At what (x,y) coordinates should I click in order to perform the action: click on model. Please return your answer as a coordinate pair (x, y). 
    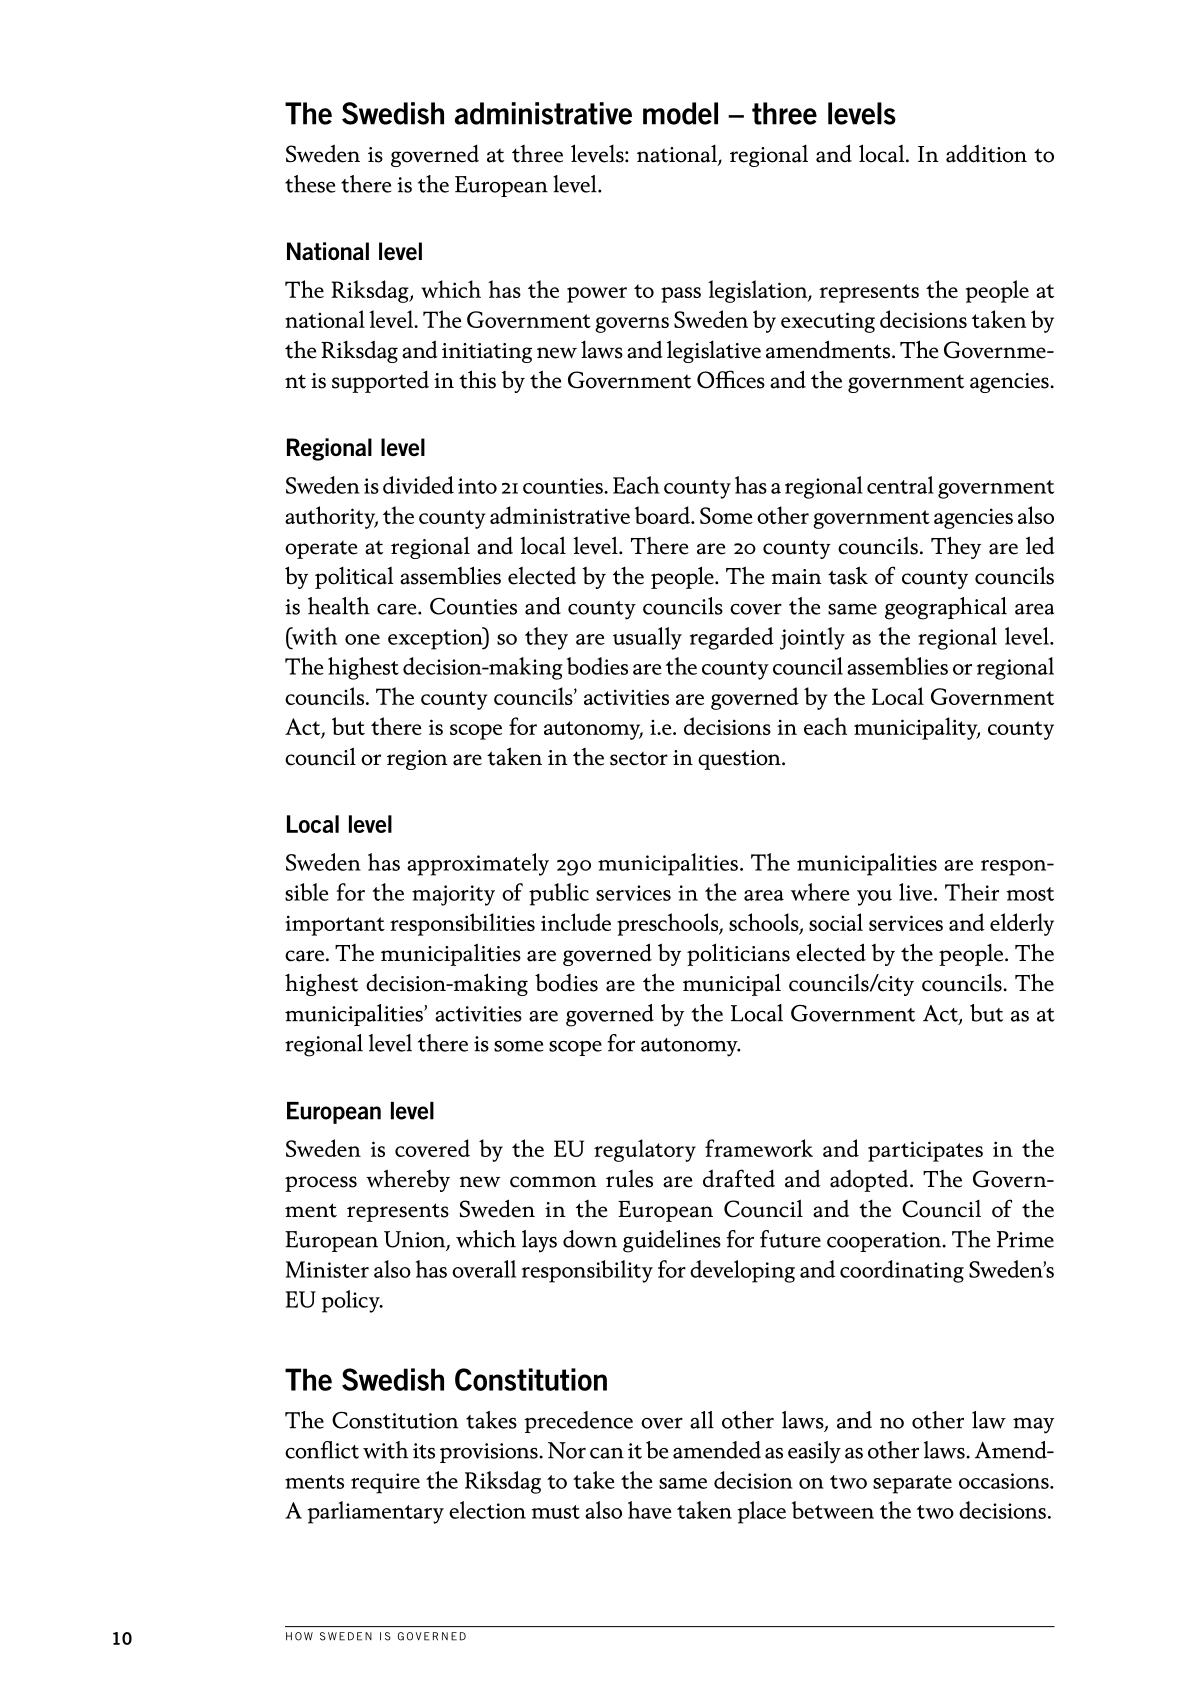
    Looking at the image, I should click on (680, 113).
